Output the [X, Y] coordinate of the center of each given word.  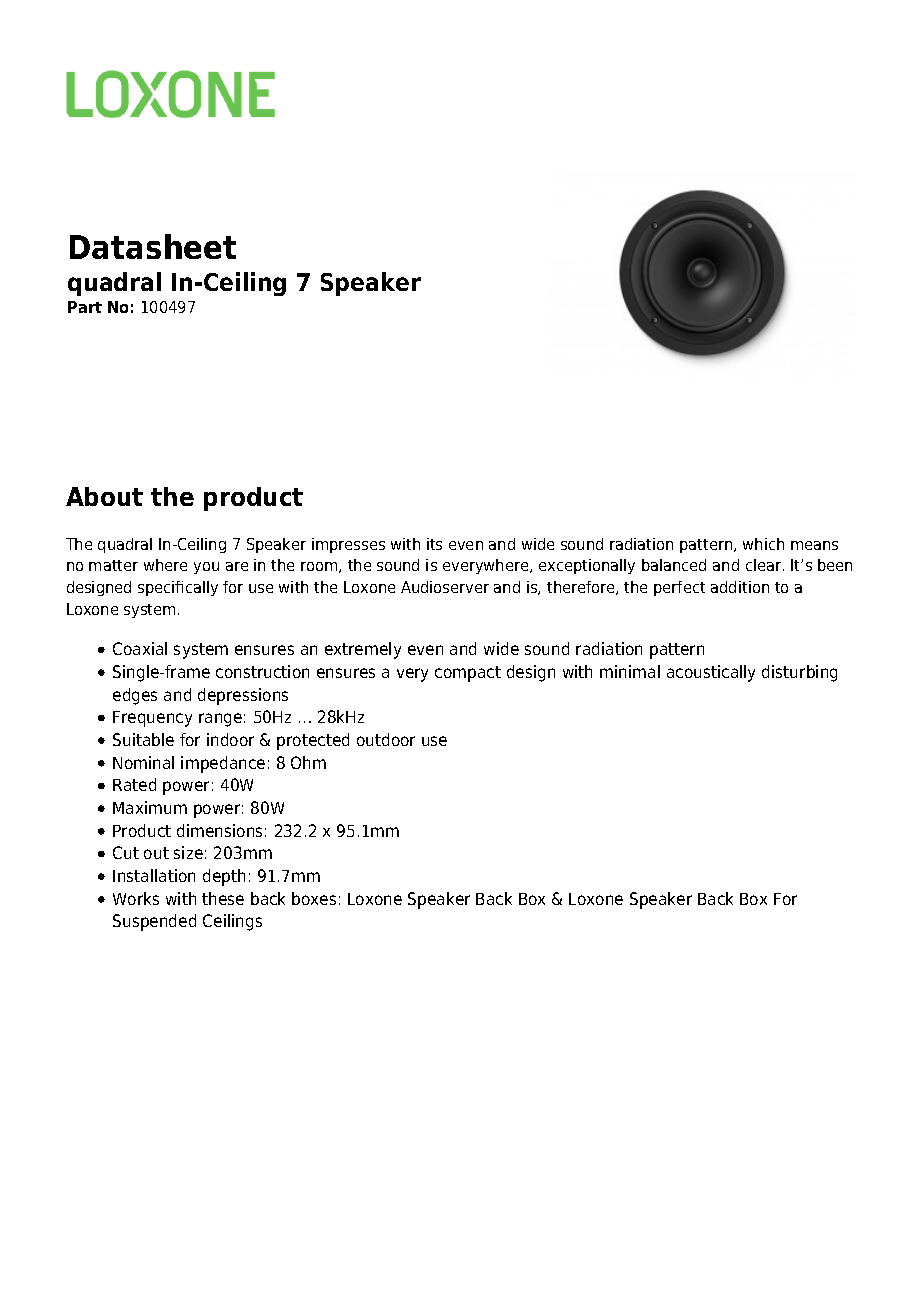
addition [740, 587]
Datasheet [153, 246]
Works [136, 898]
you [206, 568]
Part [85, 307]
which [763, 544]
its [434, 544]
